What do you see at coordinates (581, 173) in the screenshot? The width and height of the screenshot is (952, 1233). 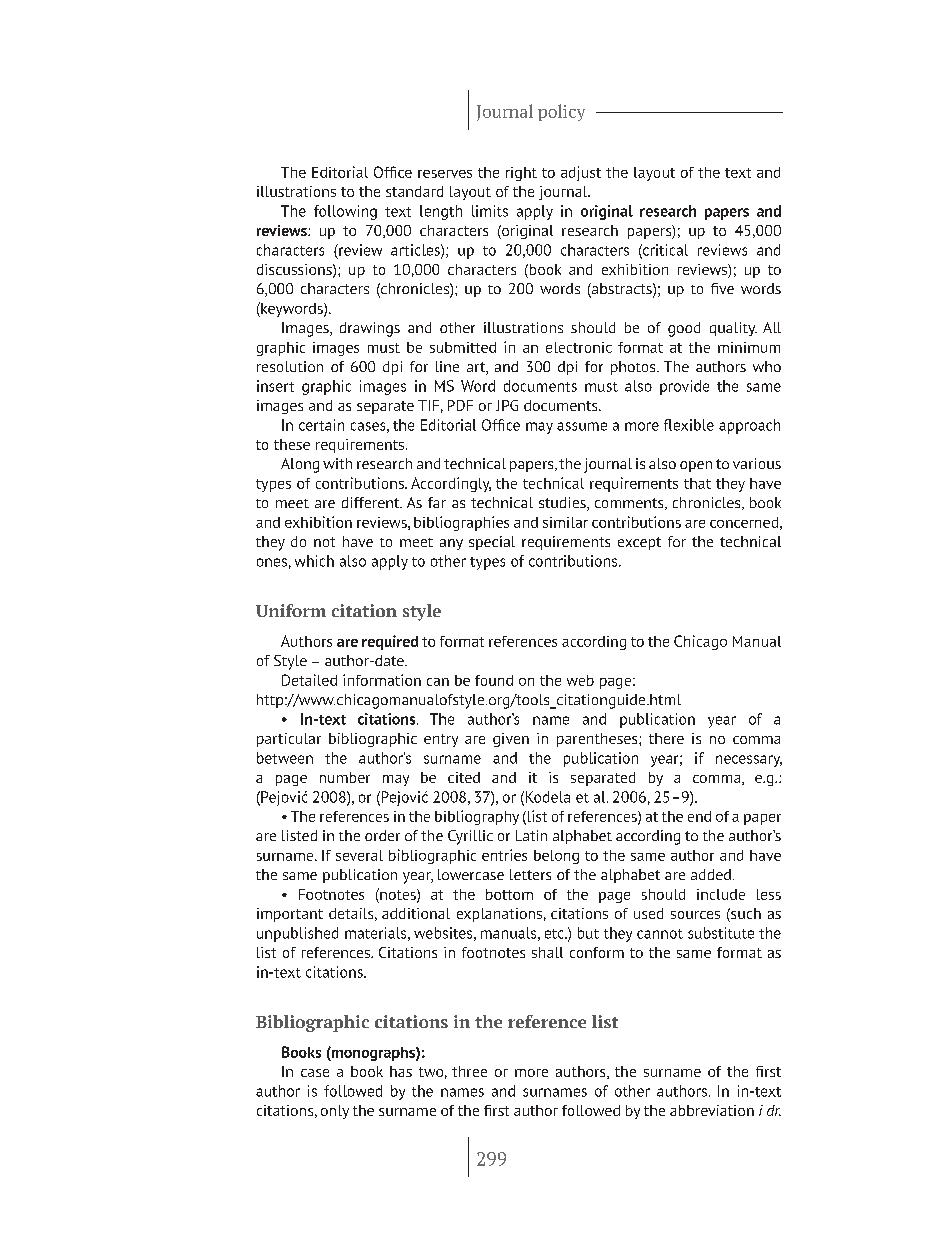 I see `adjust` at bounding box center [581, 173].
